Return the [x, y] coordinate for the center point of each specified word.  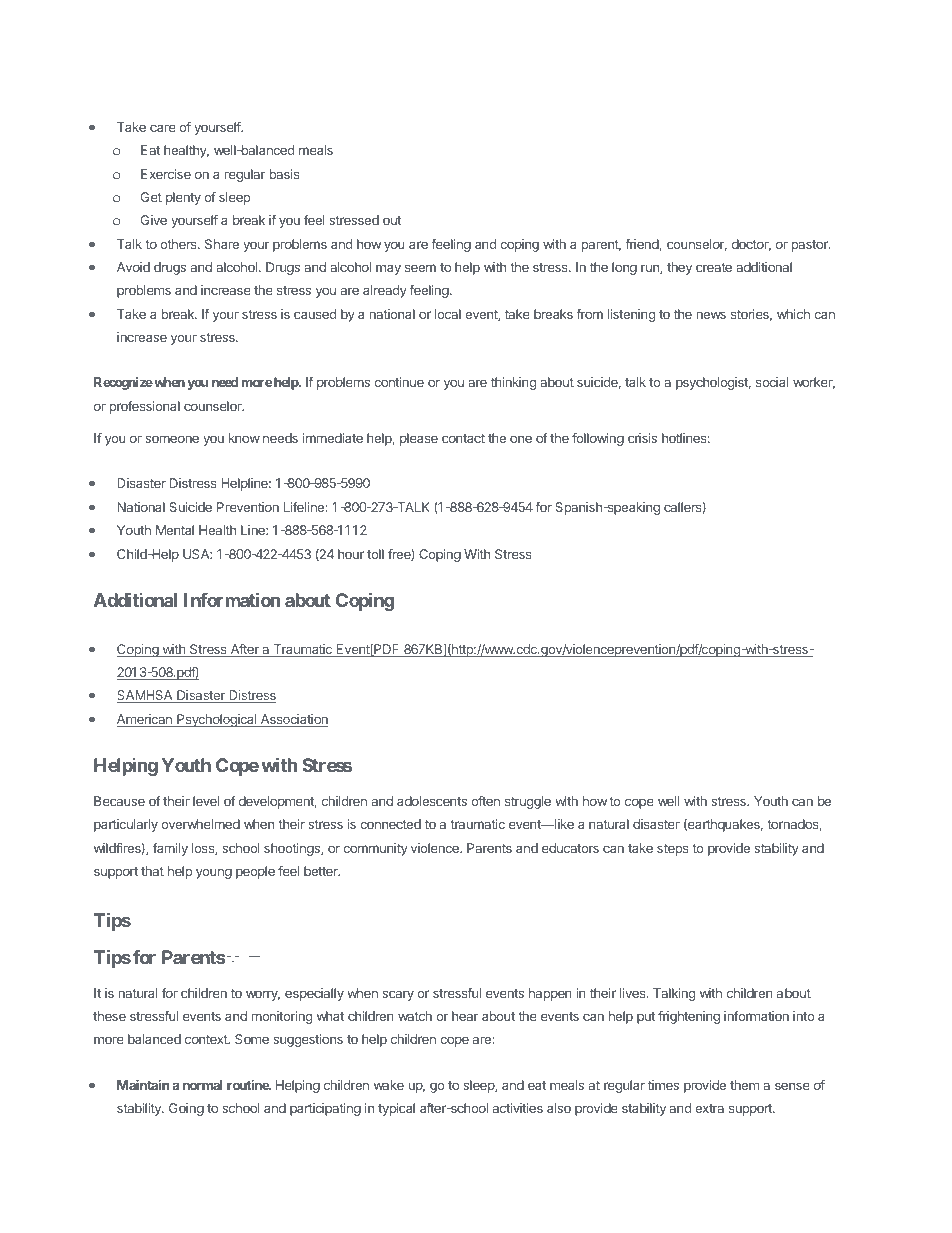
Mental [175, 530]
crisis [642, 438]
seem [420, 268]
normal [203, 1085]
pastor [811, 246]
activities [518, 1108]
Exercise [166, 174]
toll [375, 554]
